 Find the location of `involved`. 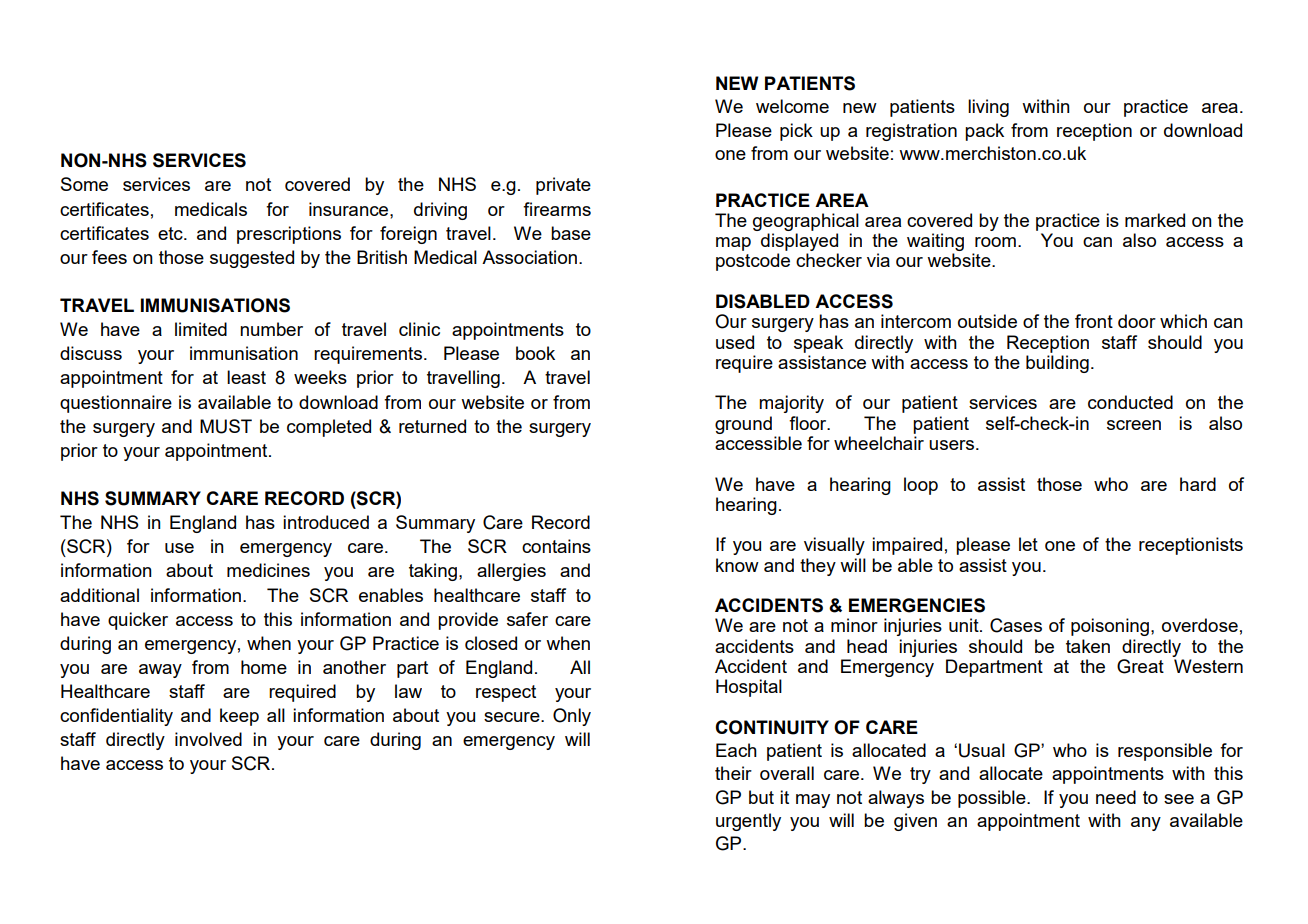

involved is located at coordinates (208, 739).
